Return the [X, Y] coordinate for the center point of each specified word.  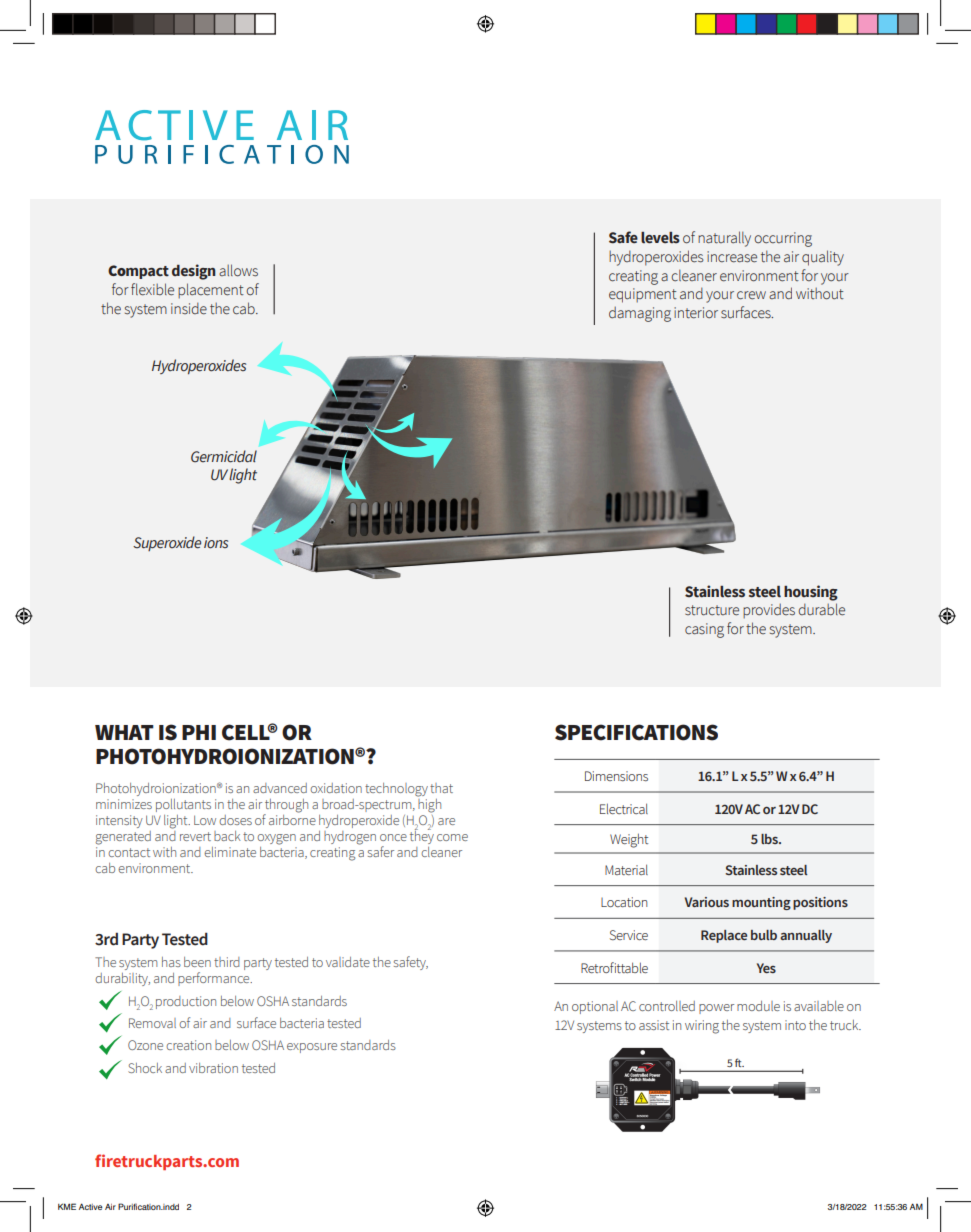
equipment [643, 295]
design [194, 272]
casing [704, 630]
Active [91, 1206]
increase [732, 257]
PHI [199, 732]
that [441, 788]
